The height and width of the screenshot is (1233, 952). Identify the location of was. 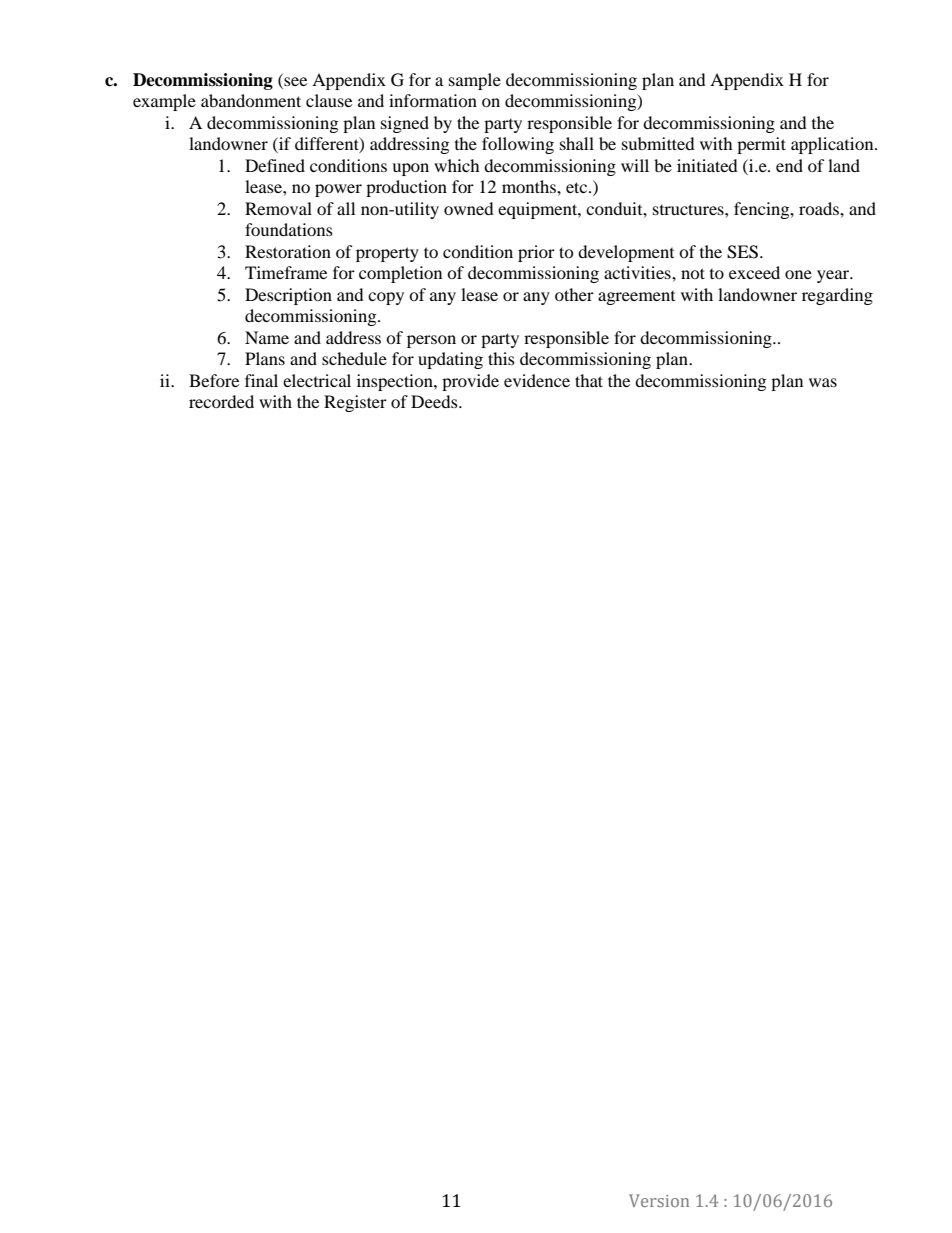
(823, 382).
